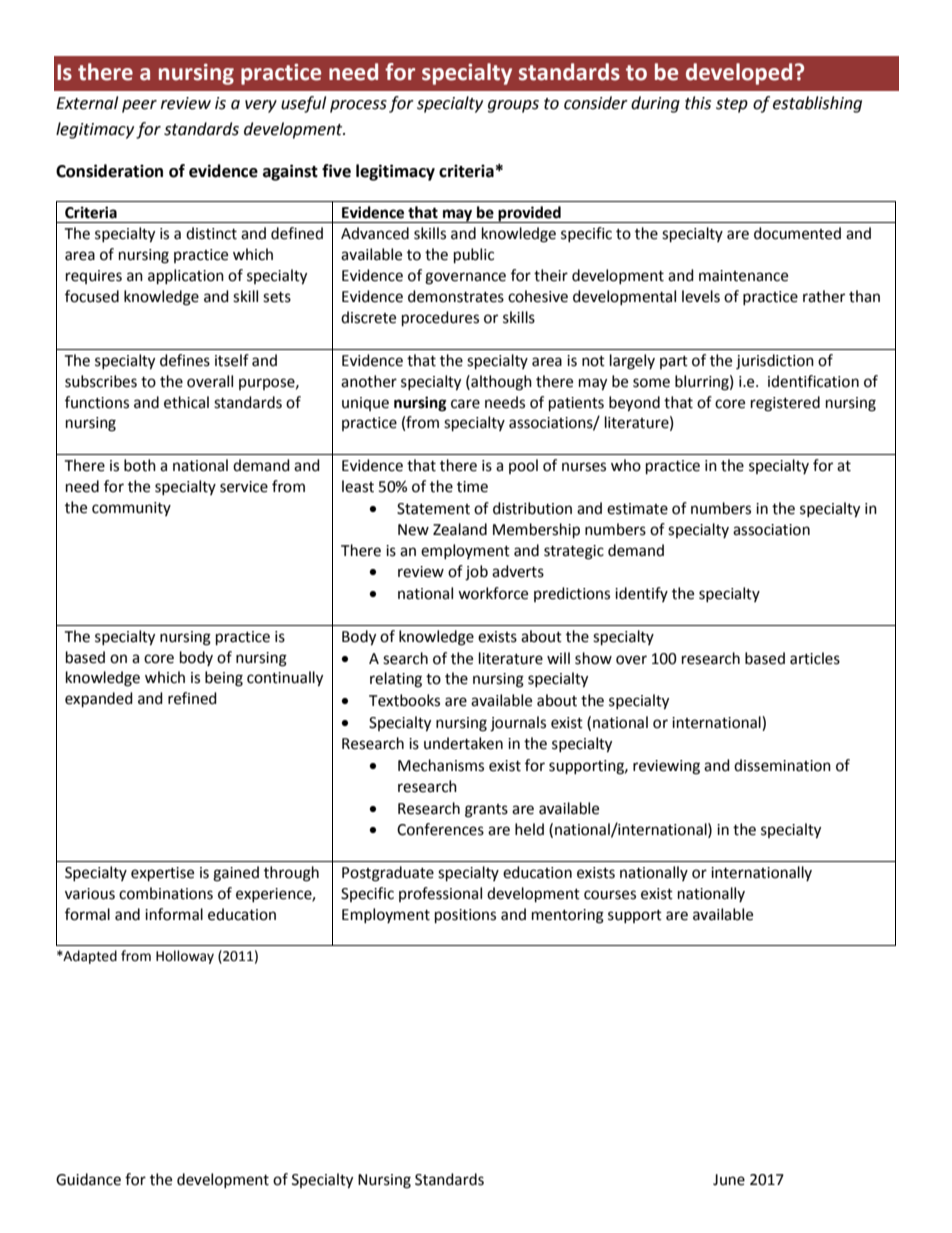  I want to click on step, so click(732, 105).
